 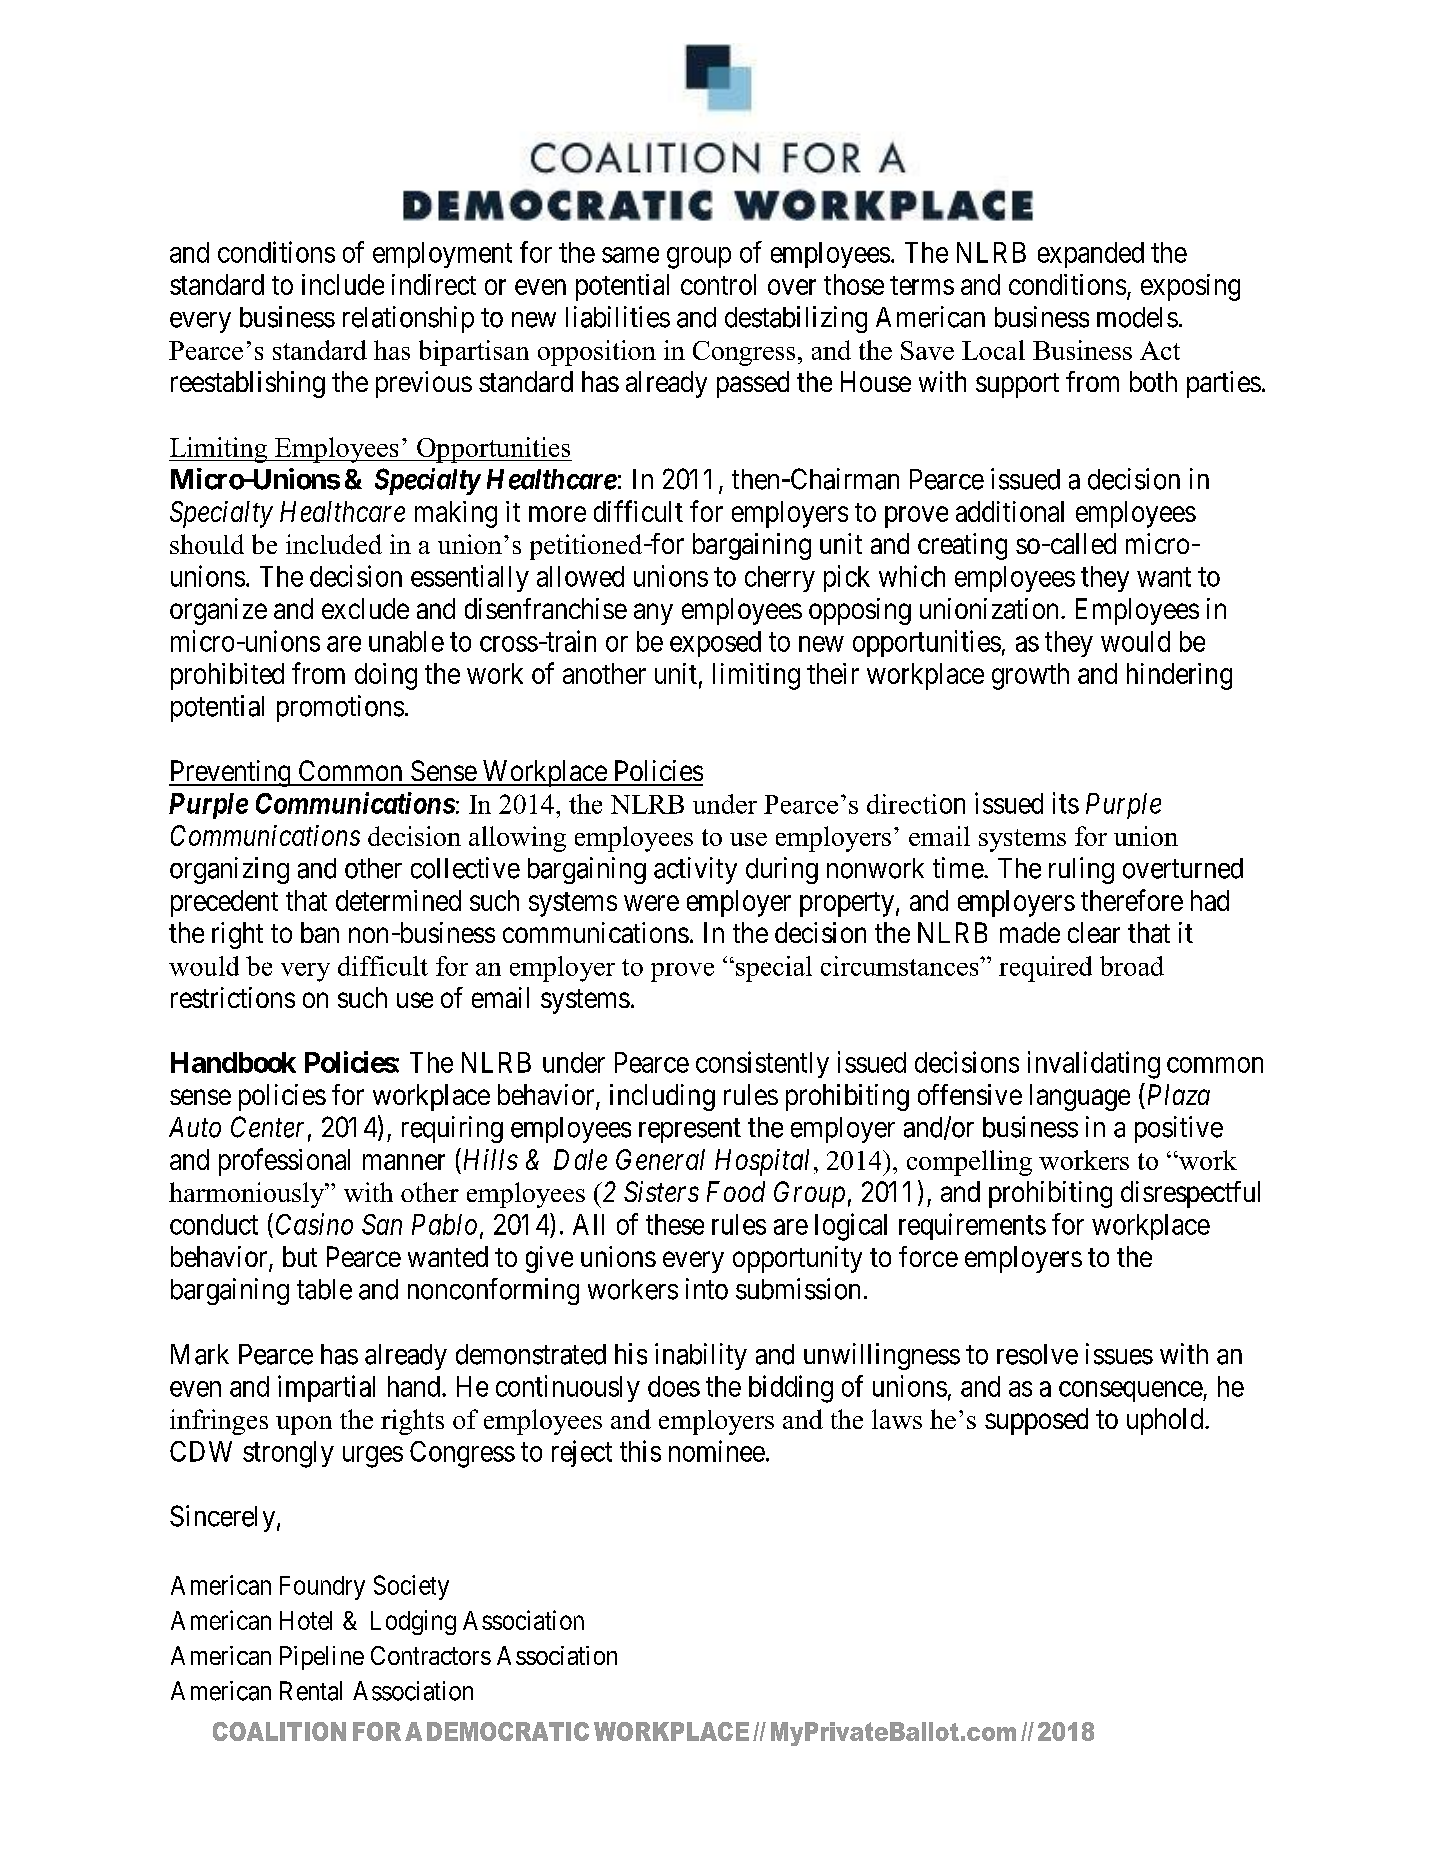 What do you see at coordinates (1119, 1354) in the screenshot?
I see `issues` at bounding box center [1119, 1354].
